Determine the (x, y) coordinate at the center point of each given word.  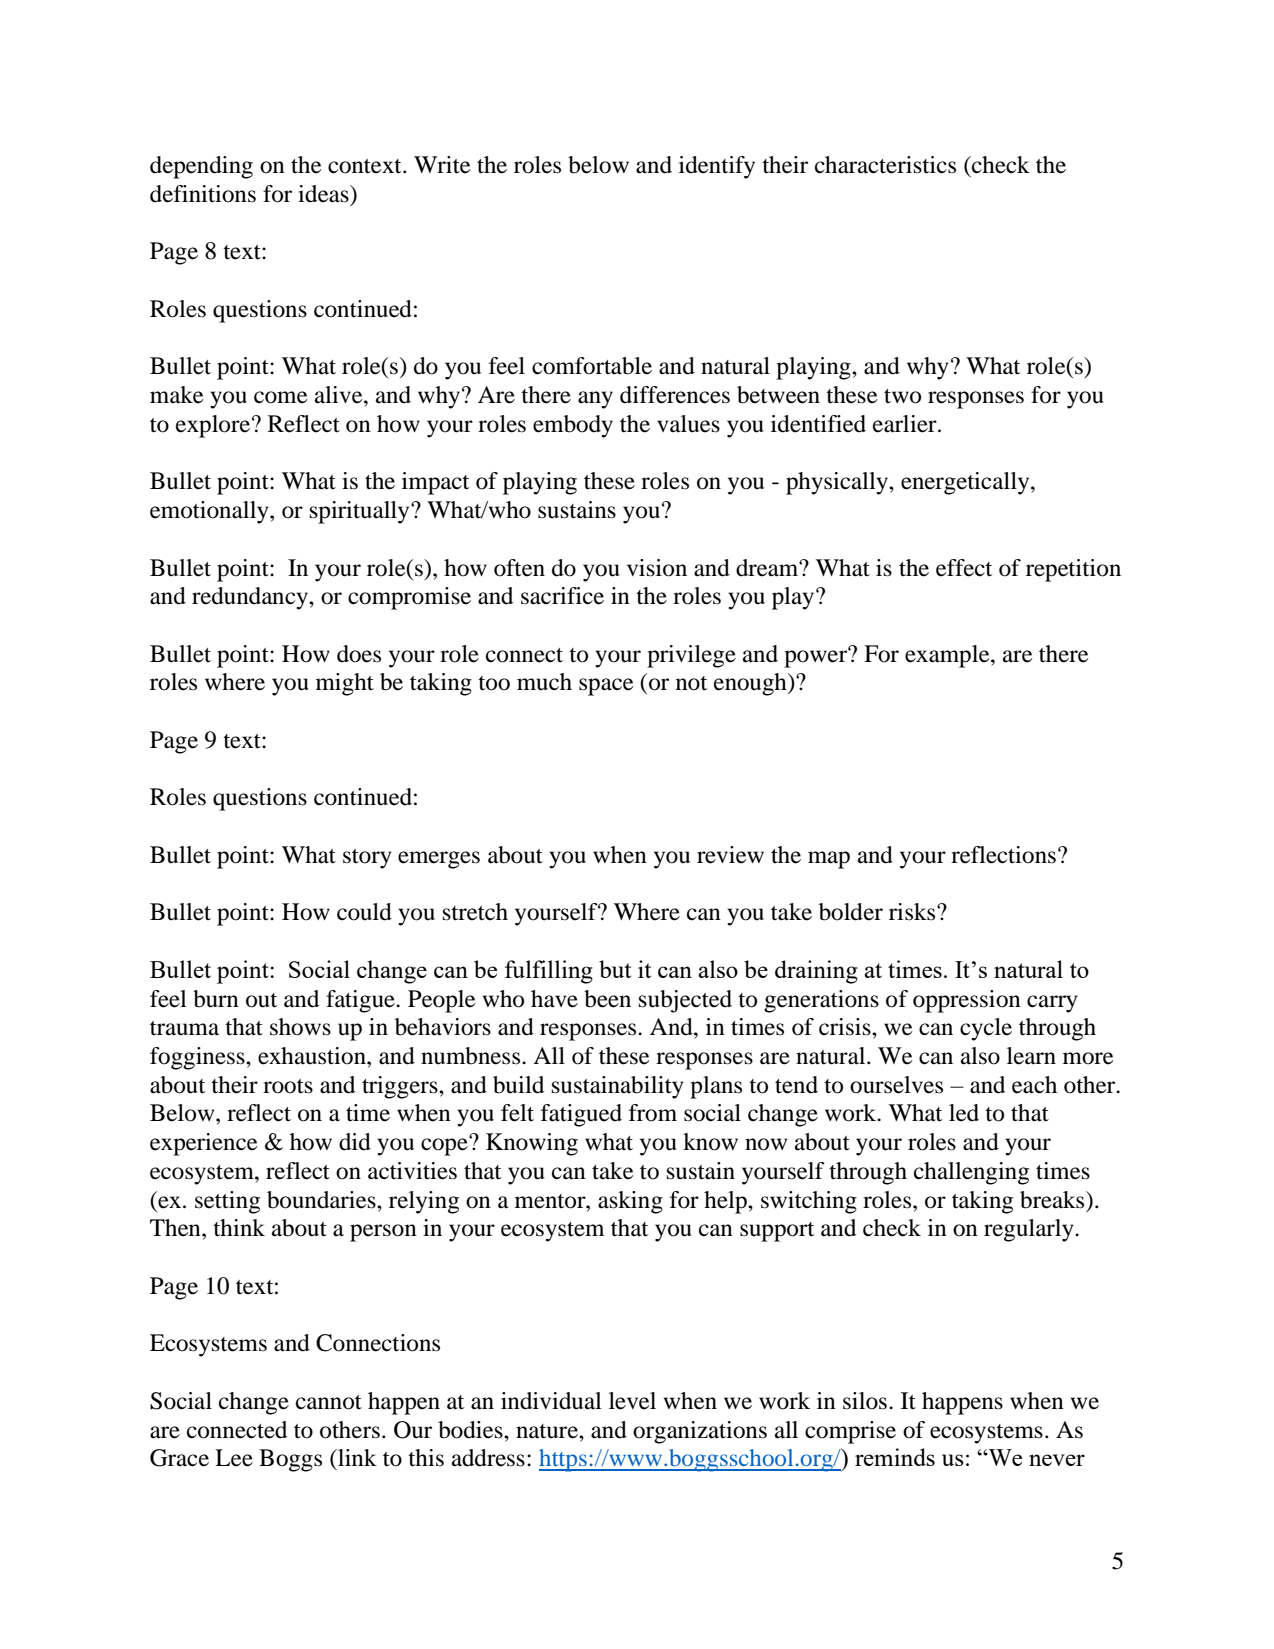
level (632, 1401)
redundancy (251, 598)
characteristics (885, 165)
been (607, 999)
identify (717, 167)
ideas (324, 194)
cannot (329, 1402)
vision (657, 568)
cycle (986, 1029)
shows (300, 1027)
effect (964, 568)
